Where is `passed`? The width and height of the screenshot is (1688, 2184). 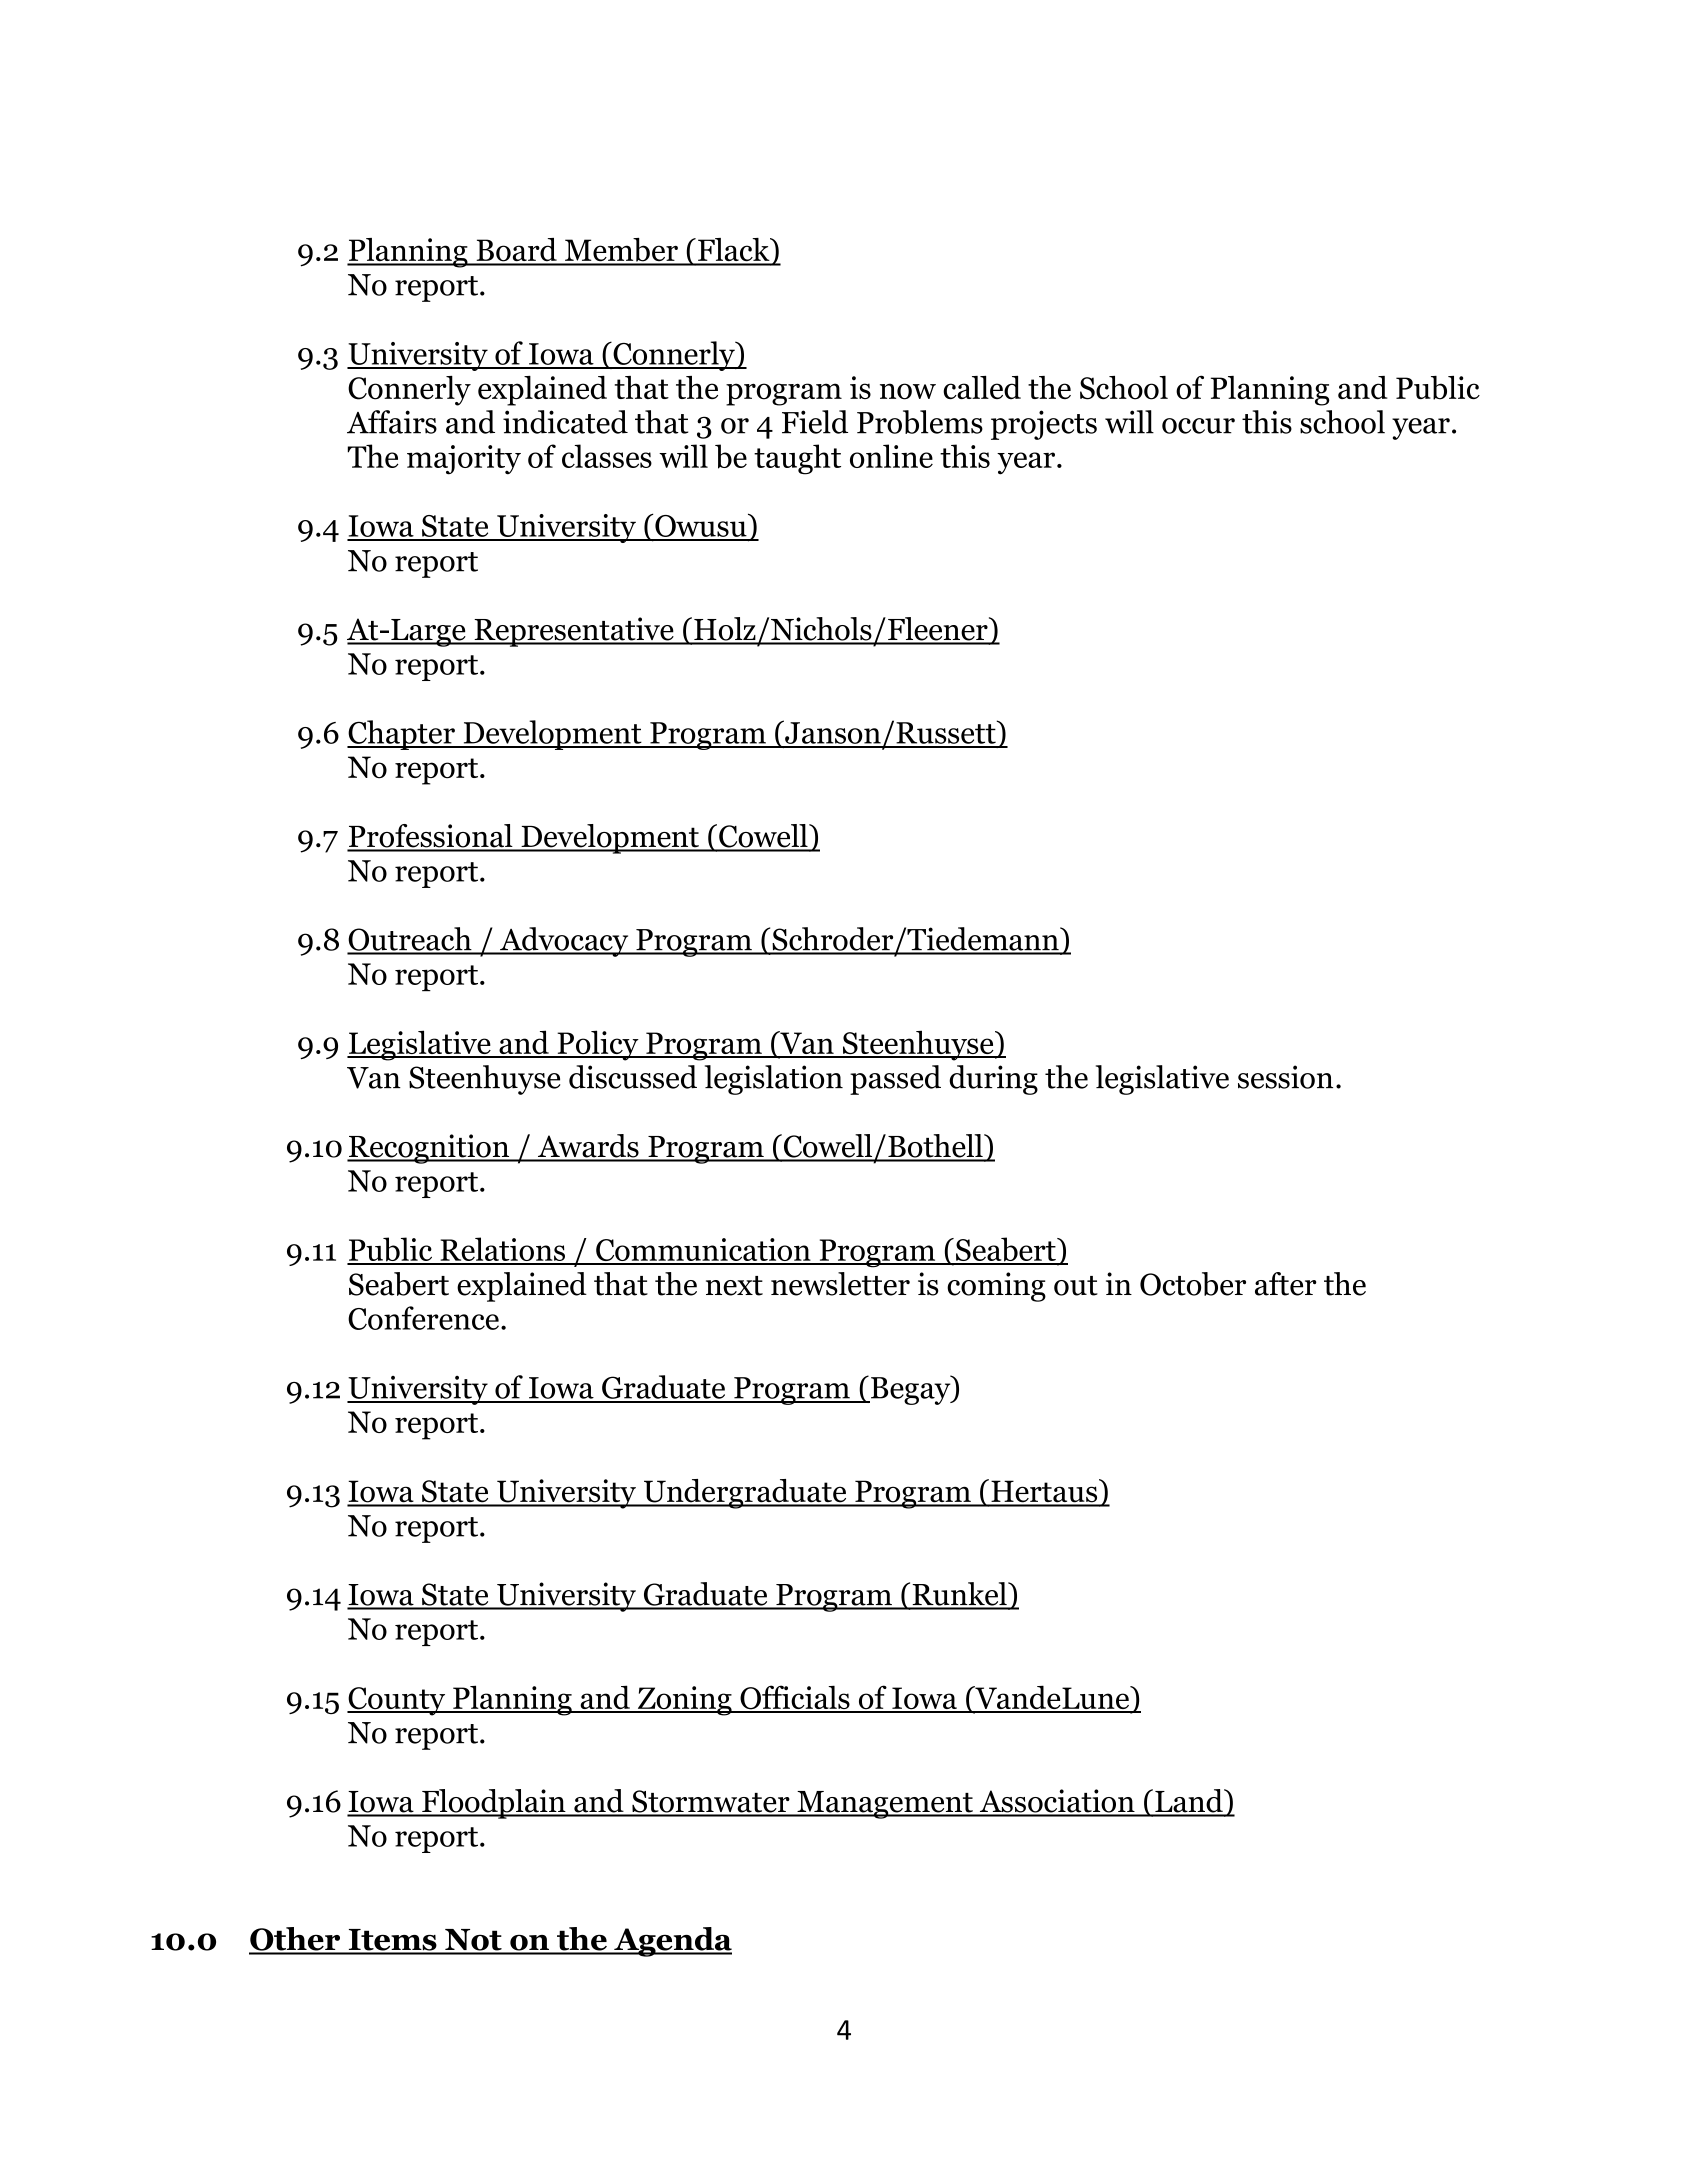
passed is located at coordinates (895, 1080).
